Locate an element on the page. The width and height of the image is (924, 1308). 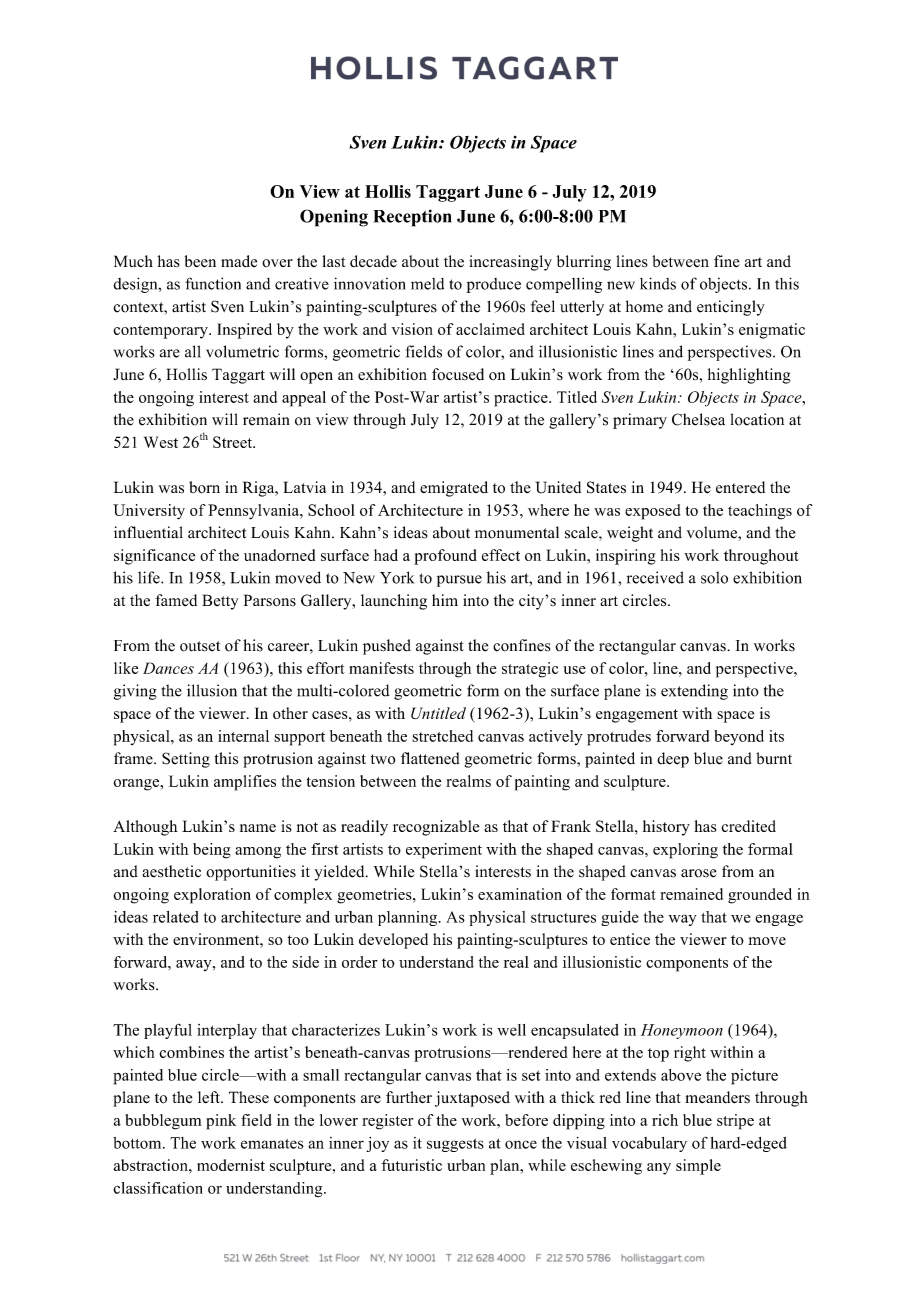
modernist is located at coordinates (231, 1165).
